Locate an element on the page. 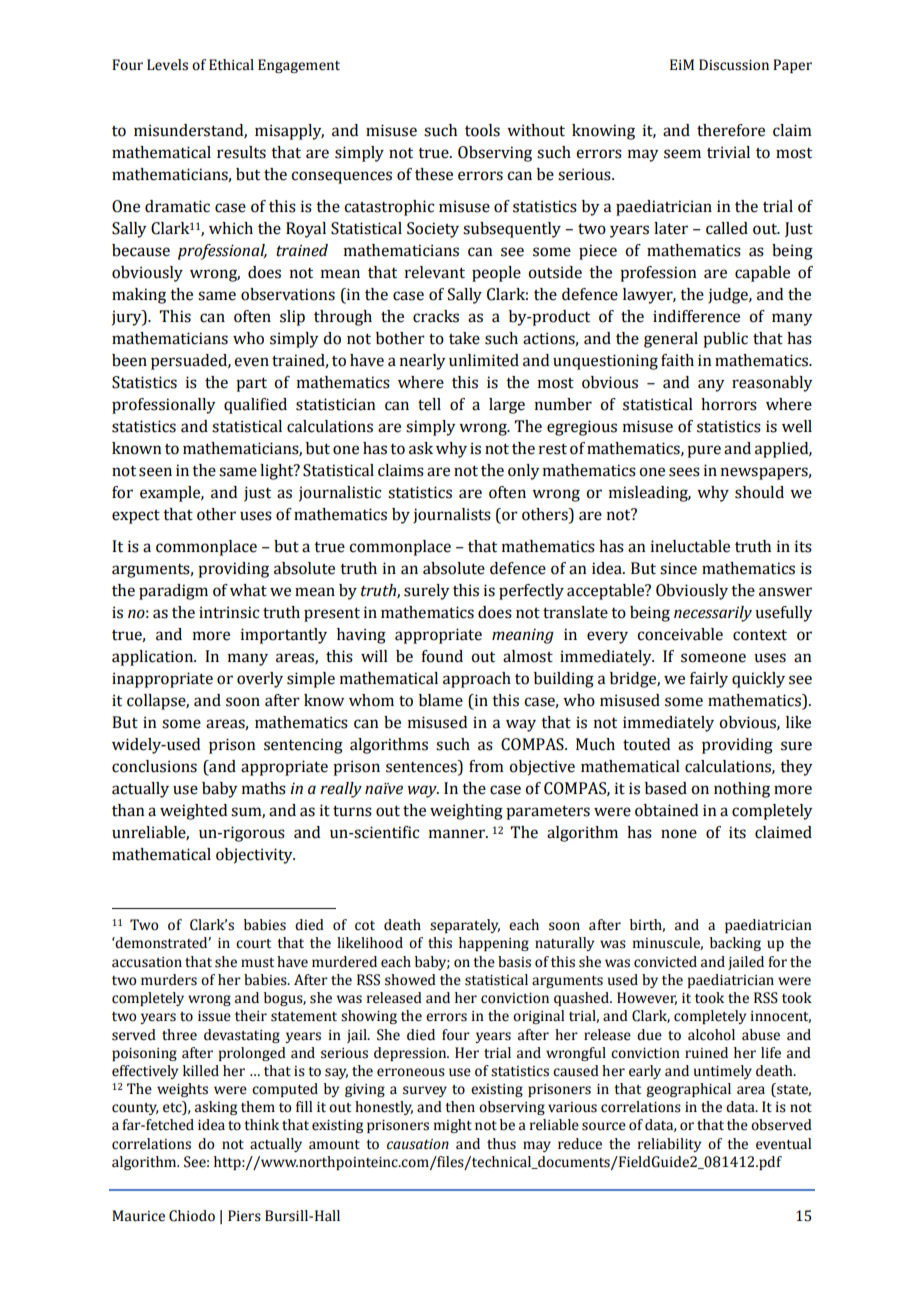 Image resolution: width=924 pixels, height=1308 pixels. backing is located at coordinates (735, 944).
